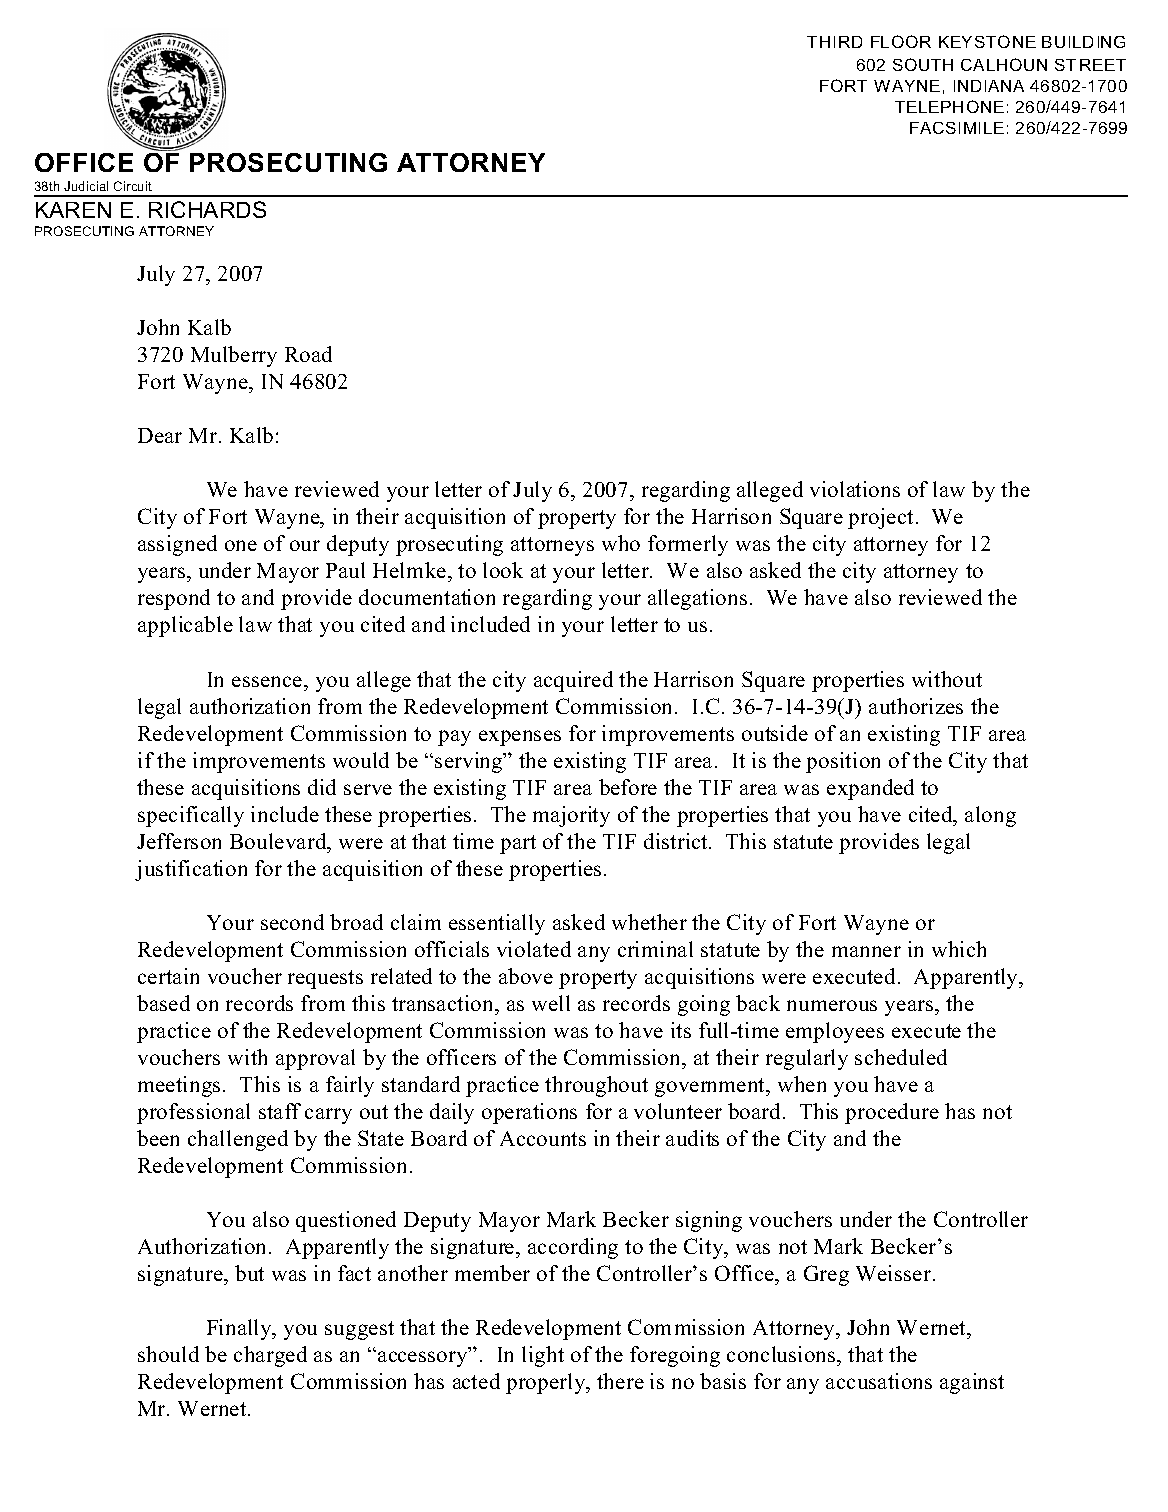 This image has height=1512, width=1168. I want to click on should, so click(168, 1354).
